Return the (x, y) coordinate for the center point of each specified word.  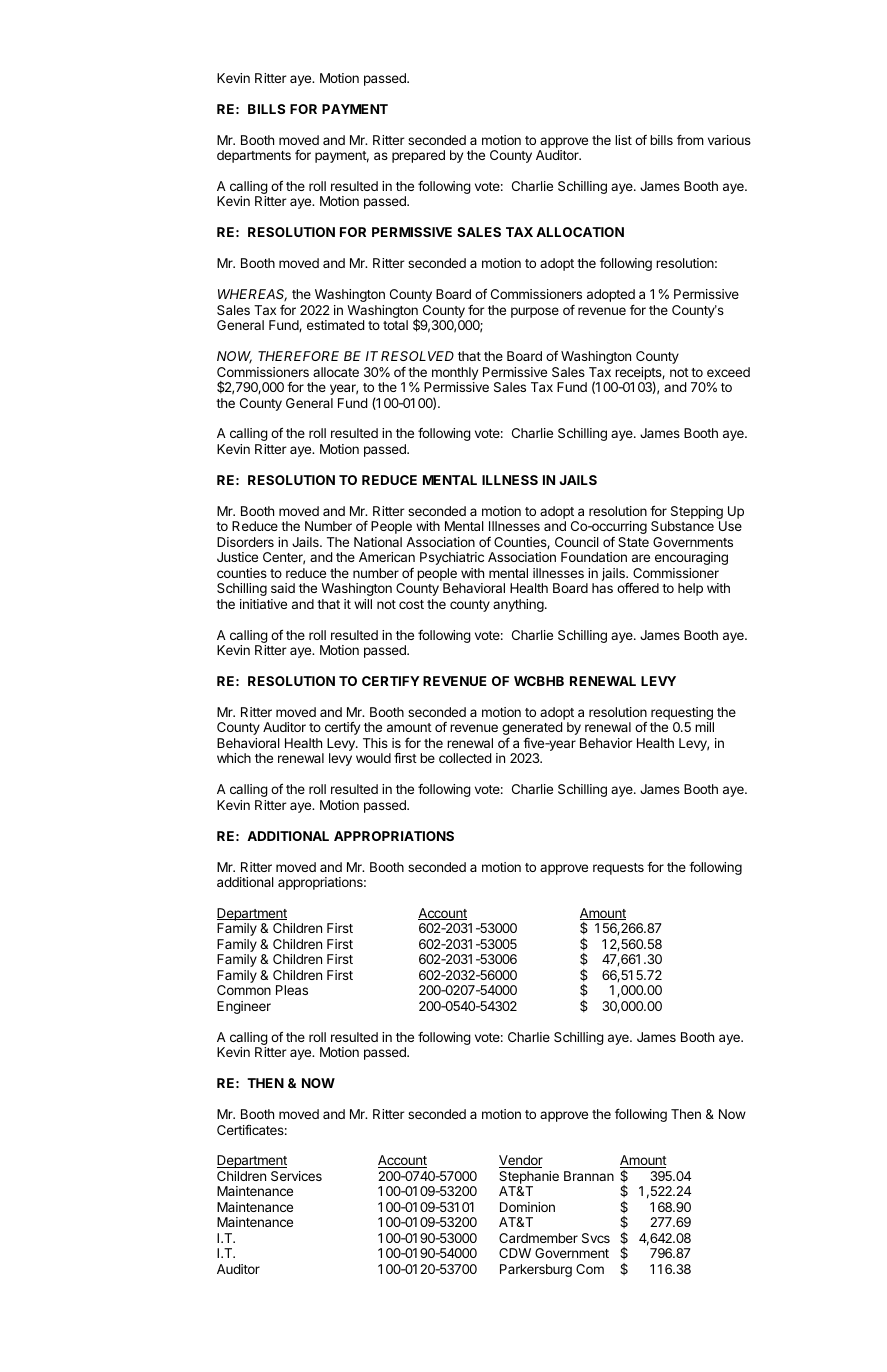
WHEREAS (252, 295)
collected (465, 758)
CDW (515, 1253)
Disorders (245, 542)
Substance (682, 526)
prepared (418, 156)
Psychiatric (452, 558)
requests (618, 869)
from (690, 139)
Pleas (292, 990)
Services (296, 1176)
